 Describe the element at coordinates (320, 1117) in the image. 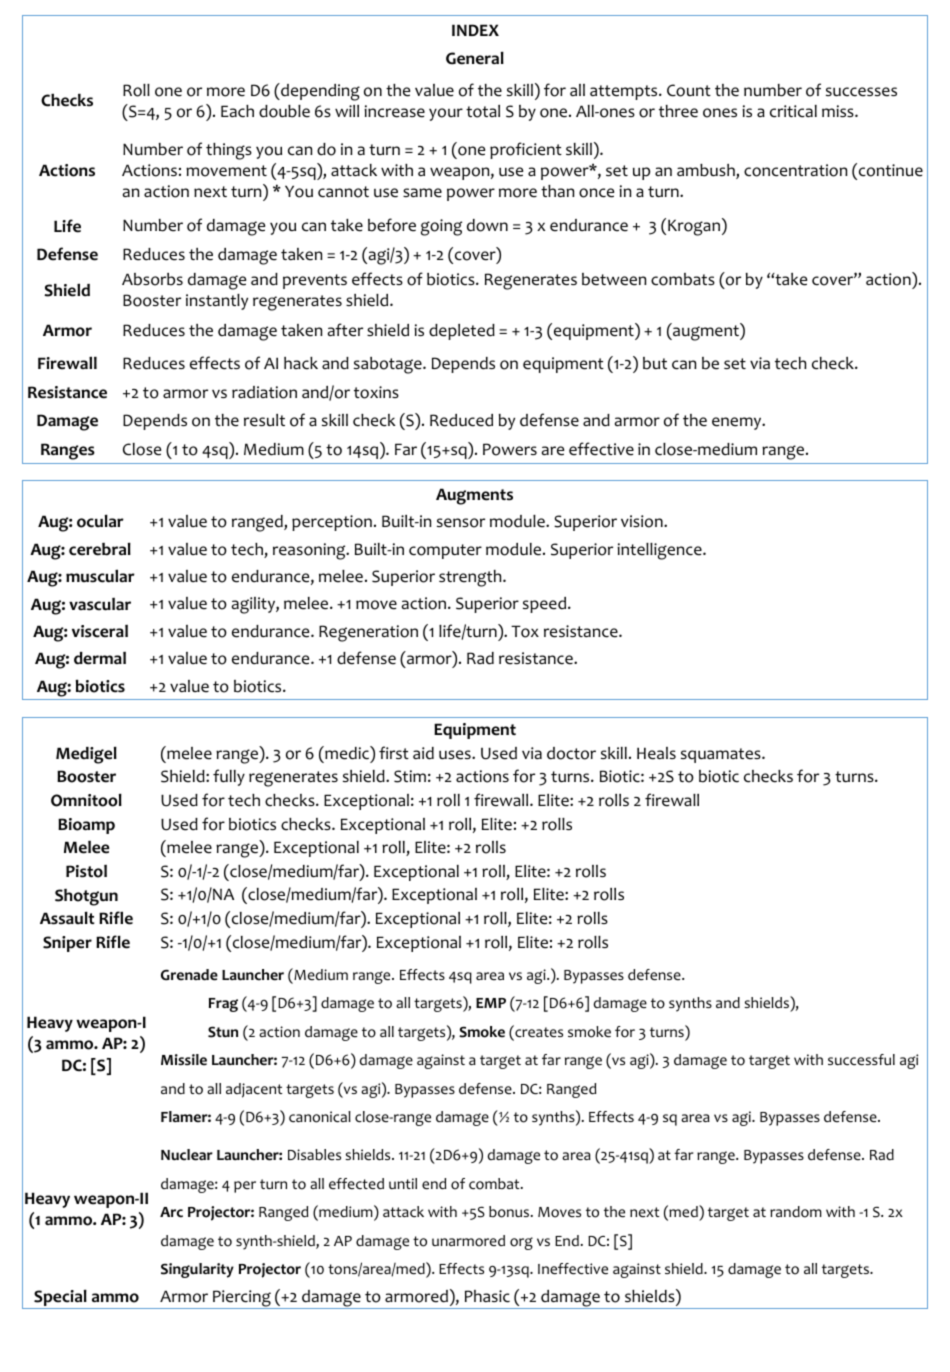

I see `canonical` at that location.
